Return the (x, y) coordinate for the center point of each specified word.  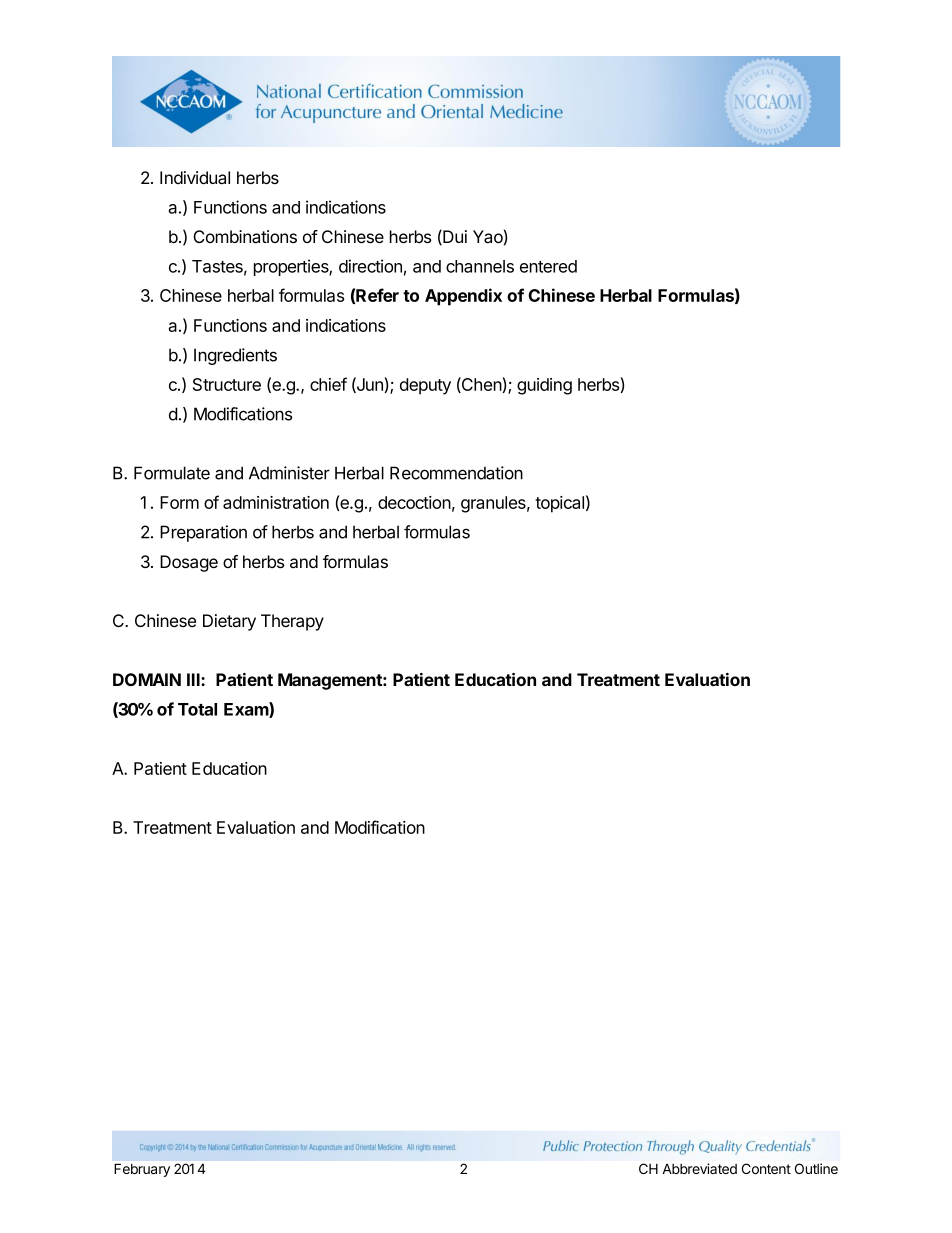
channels (480, 266)
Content (766, 1168)
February (142, 1170)
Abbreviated (699, 1168)
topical (559, 504)
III (194, 679)
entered (548, 266)
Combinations (245, 237)
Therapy (292, 622)
